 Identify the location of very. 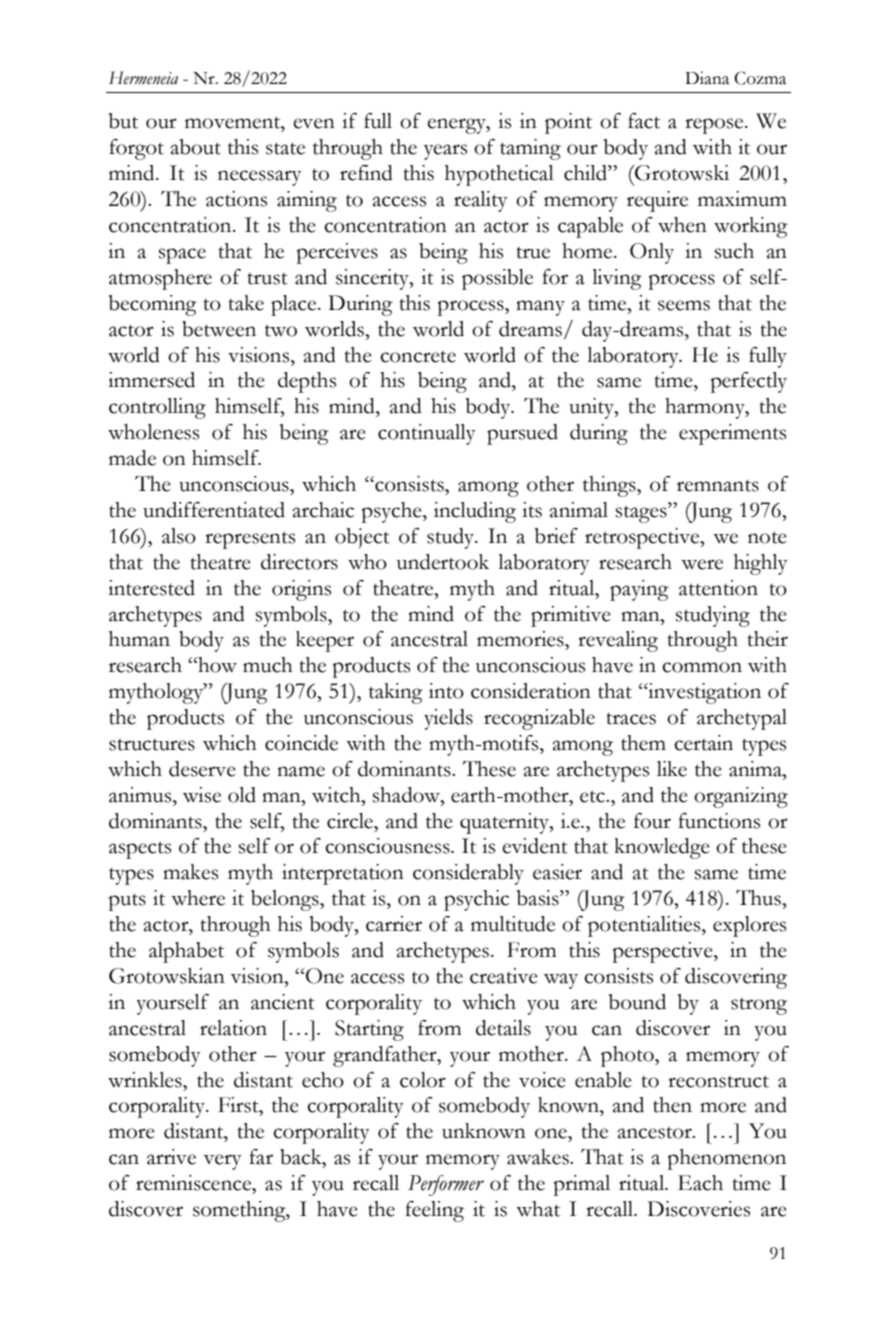
(222, 1162).
